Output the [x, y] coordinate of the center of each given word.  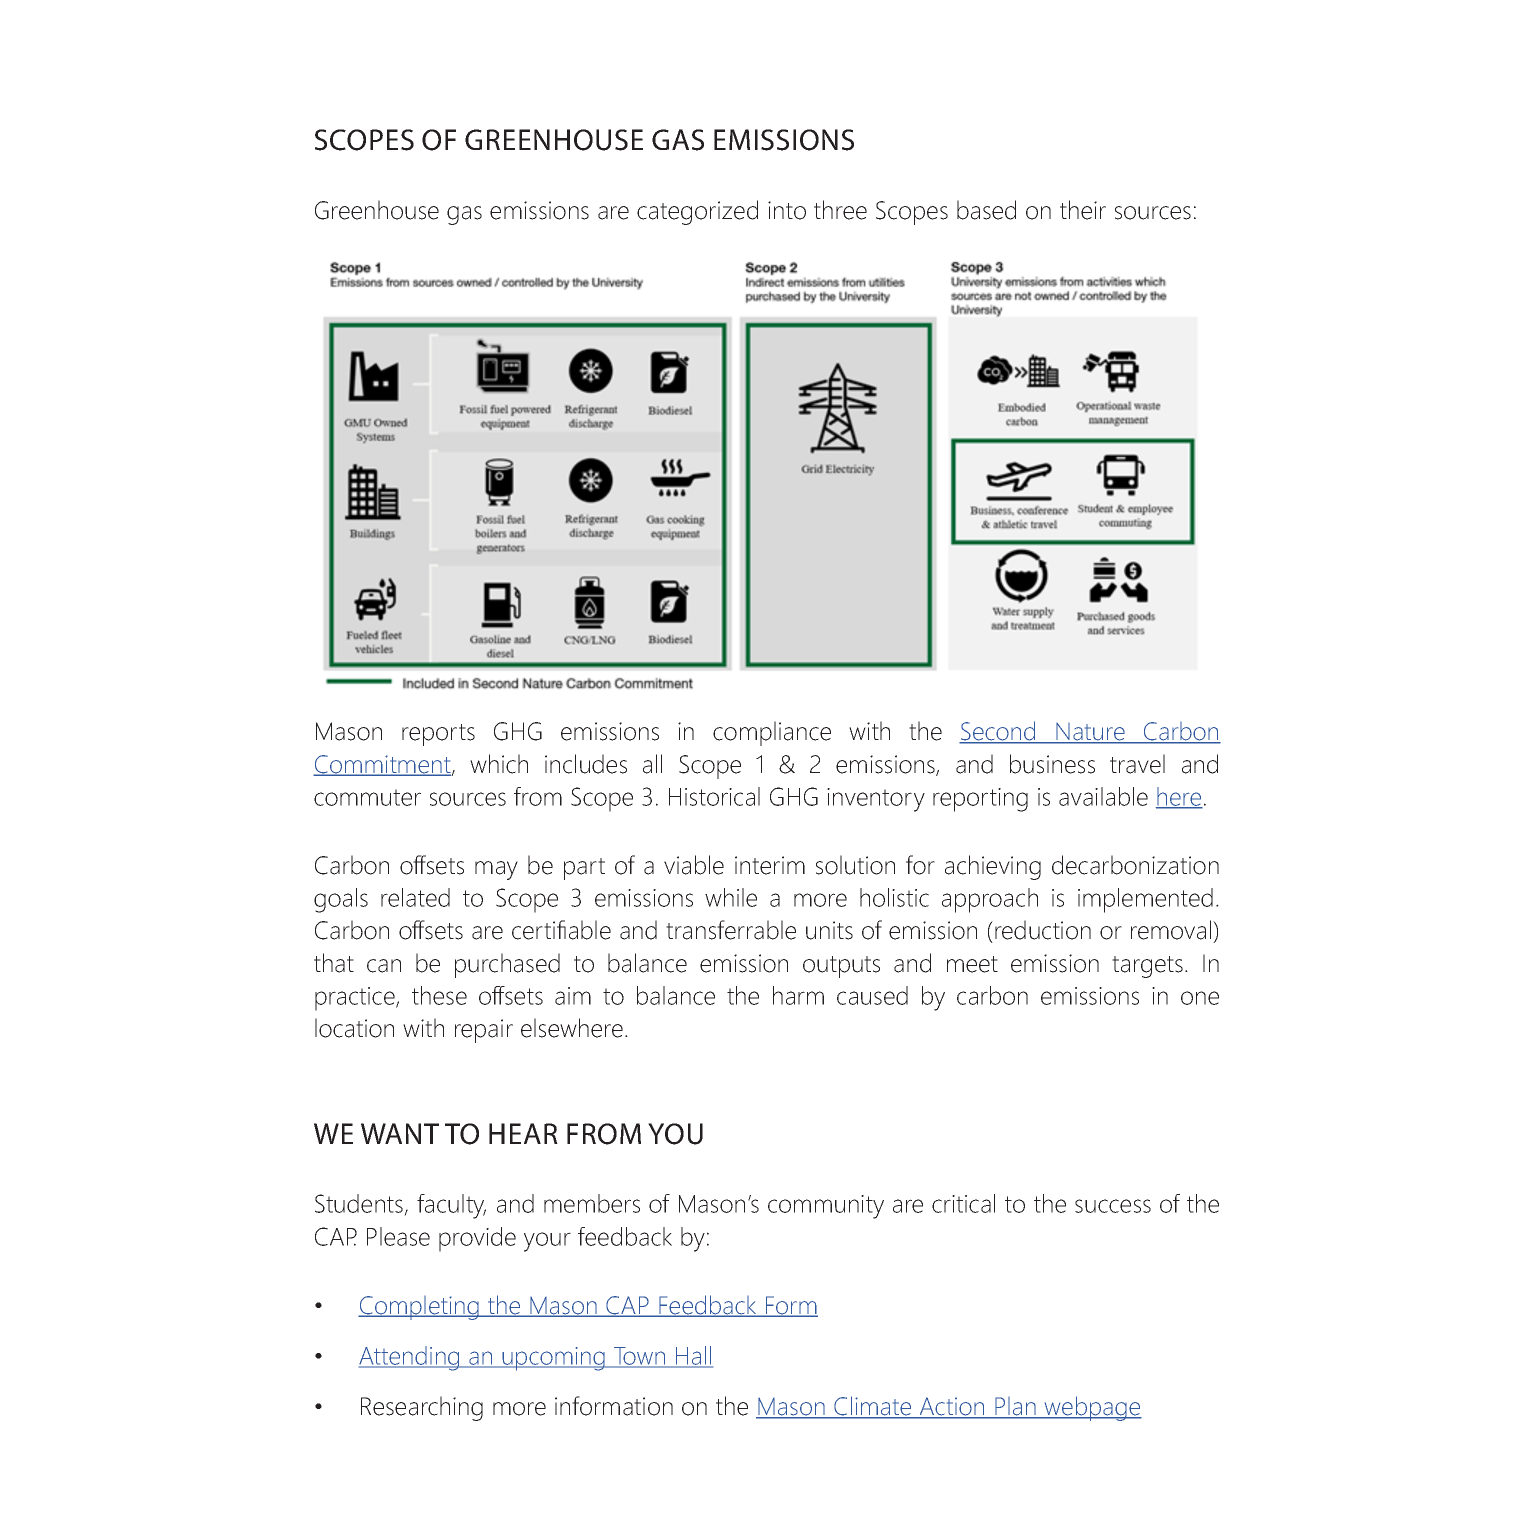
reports [438, 735]
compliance [772, 733]
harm [798, 995]
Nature [1090, 733]
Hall [693, 1357]
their [1083, 210]
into [787, 210]
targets [1147, 967]
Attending [410, 1358]
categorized [697, 212]
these [439, 995]
